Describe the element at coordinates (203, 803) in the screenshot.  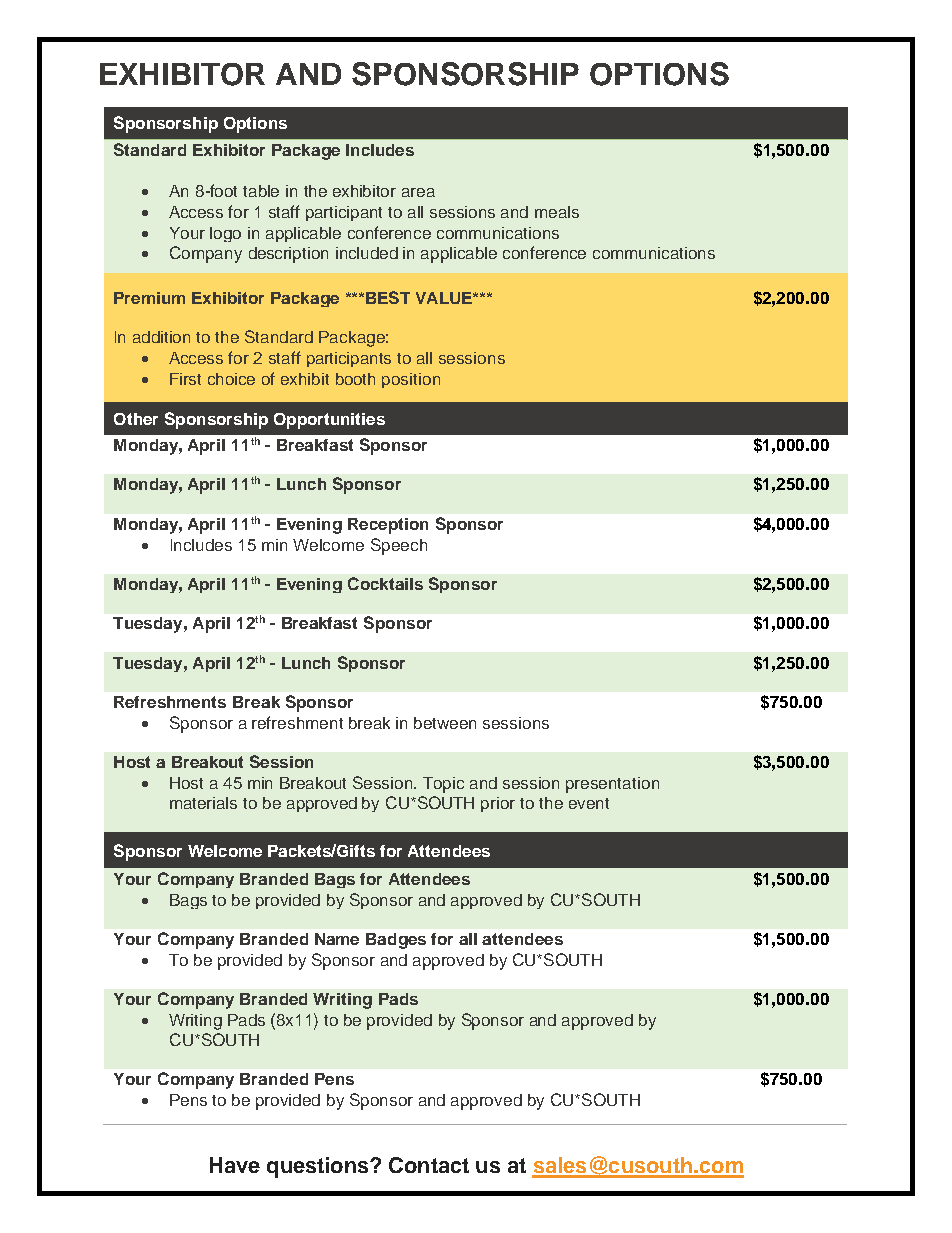
I see `materials` at that location.
